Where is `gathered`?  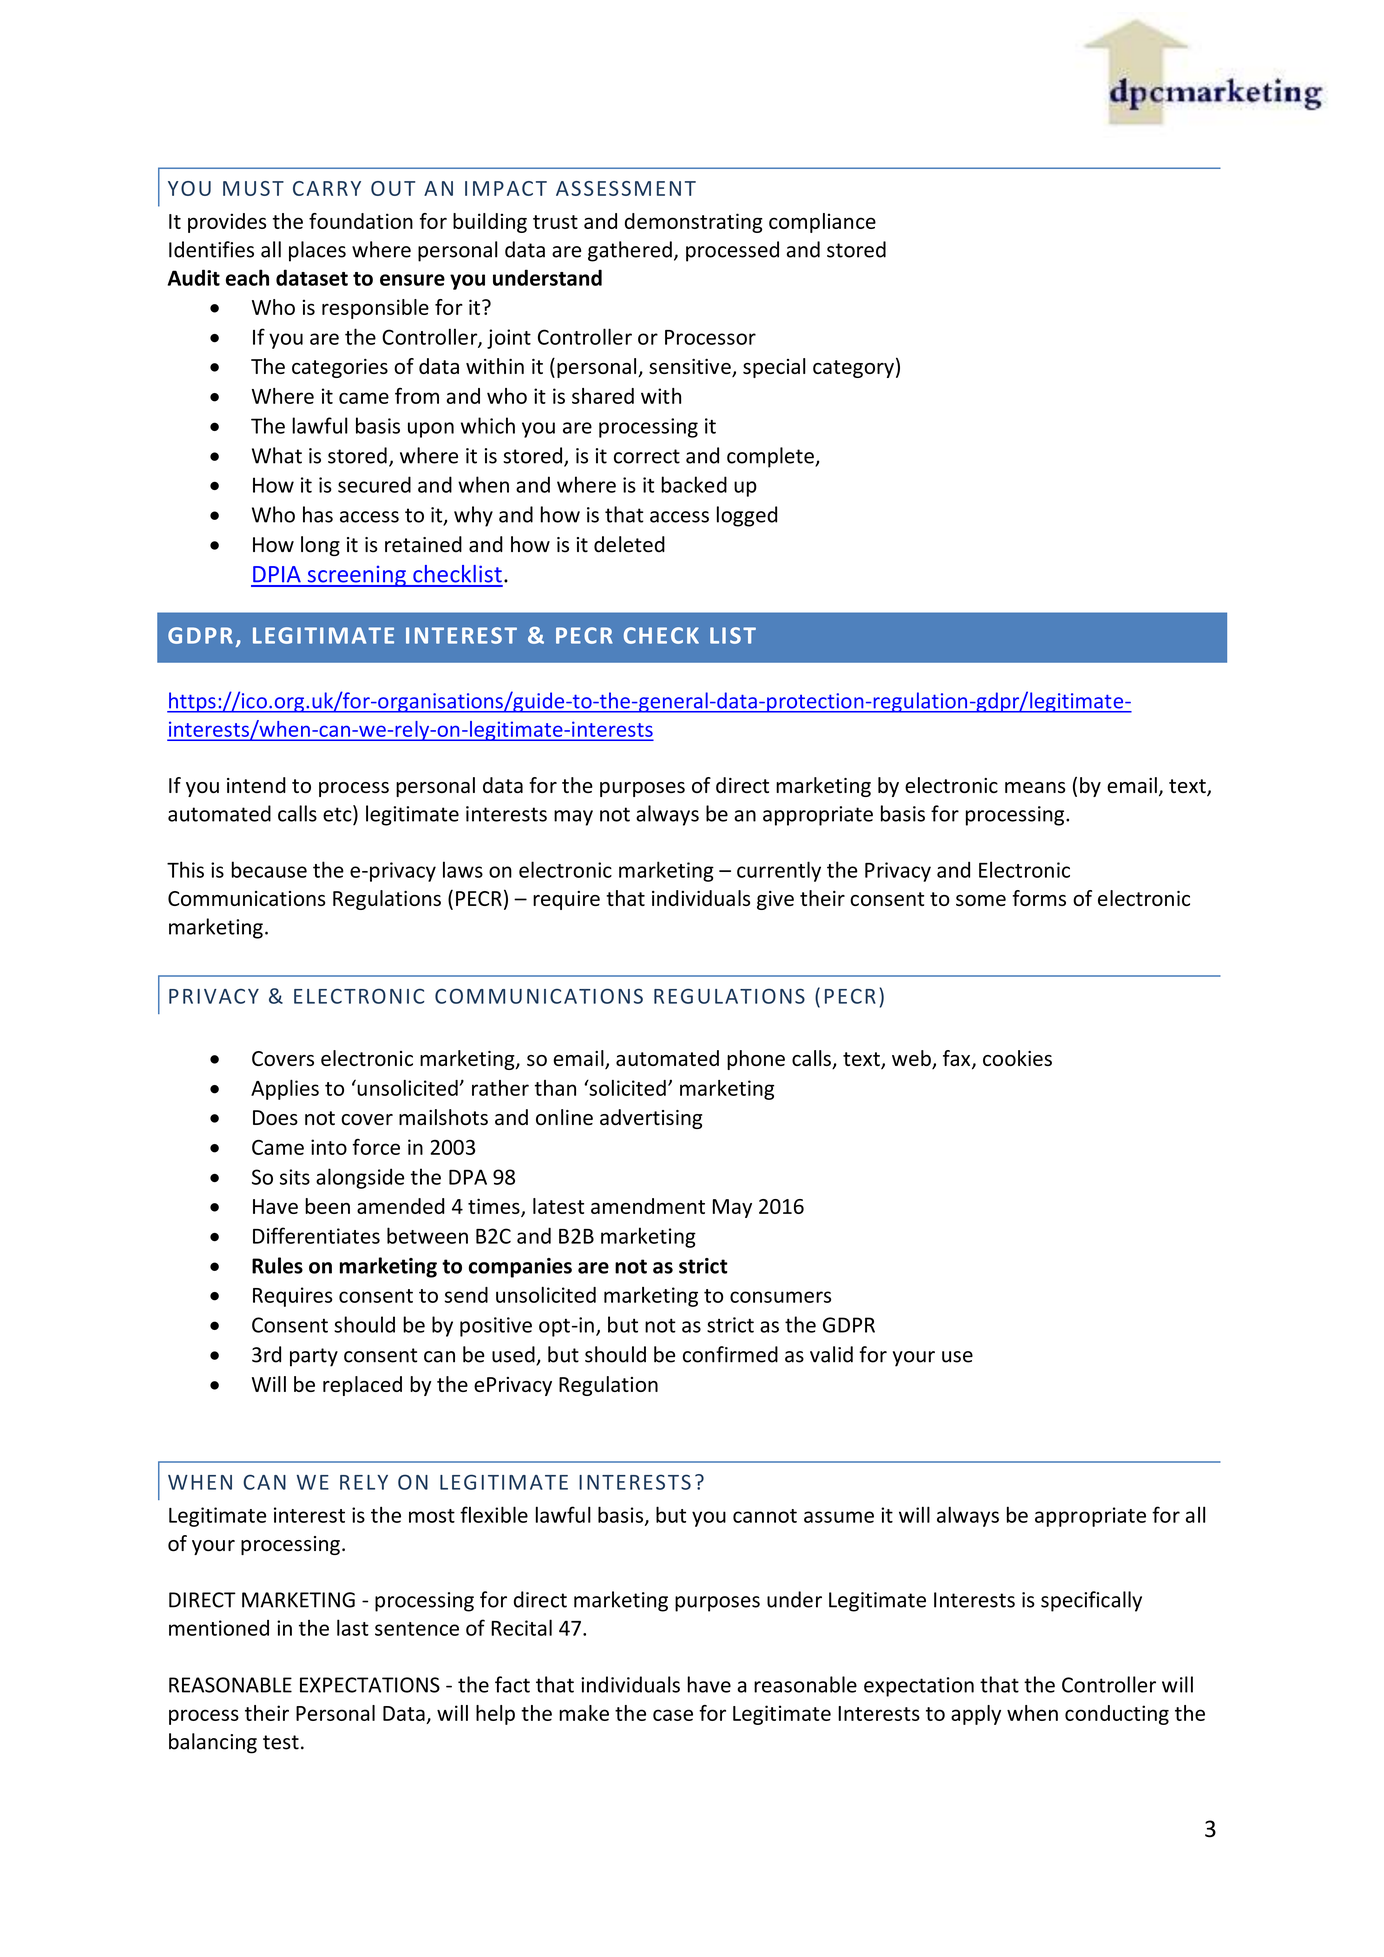
gathered is located at coordinates (630, 251).
